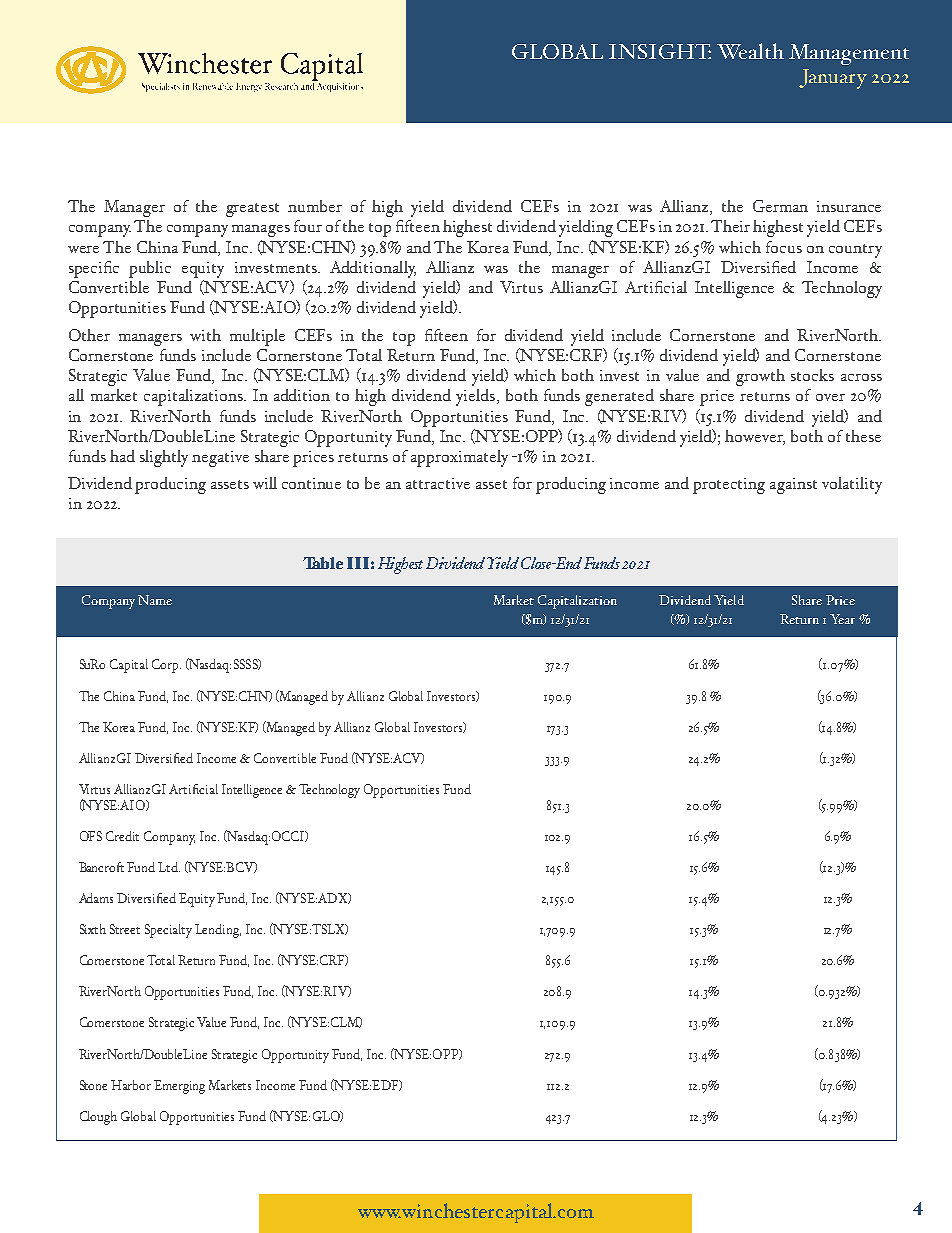 This screenshot has width=952, height=1233. Describe the element at coordinates (842, 619) in the screenshot. I see `Year` at that location.
